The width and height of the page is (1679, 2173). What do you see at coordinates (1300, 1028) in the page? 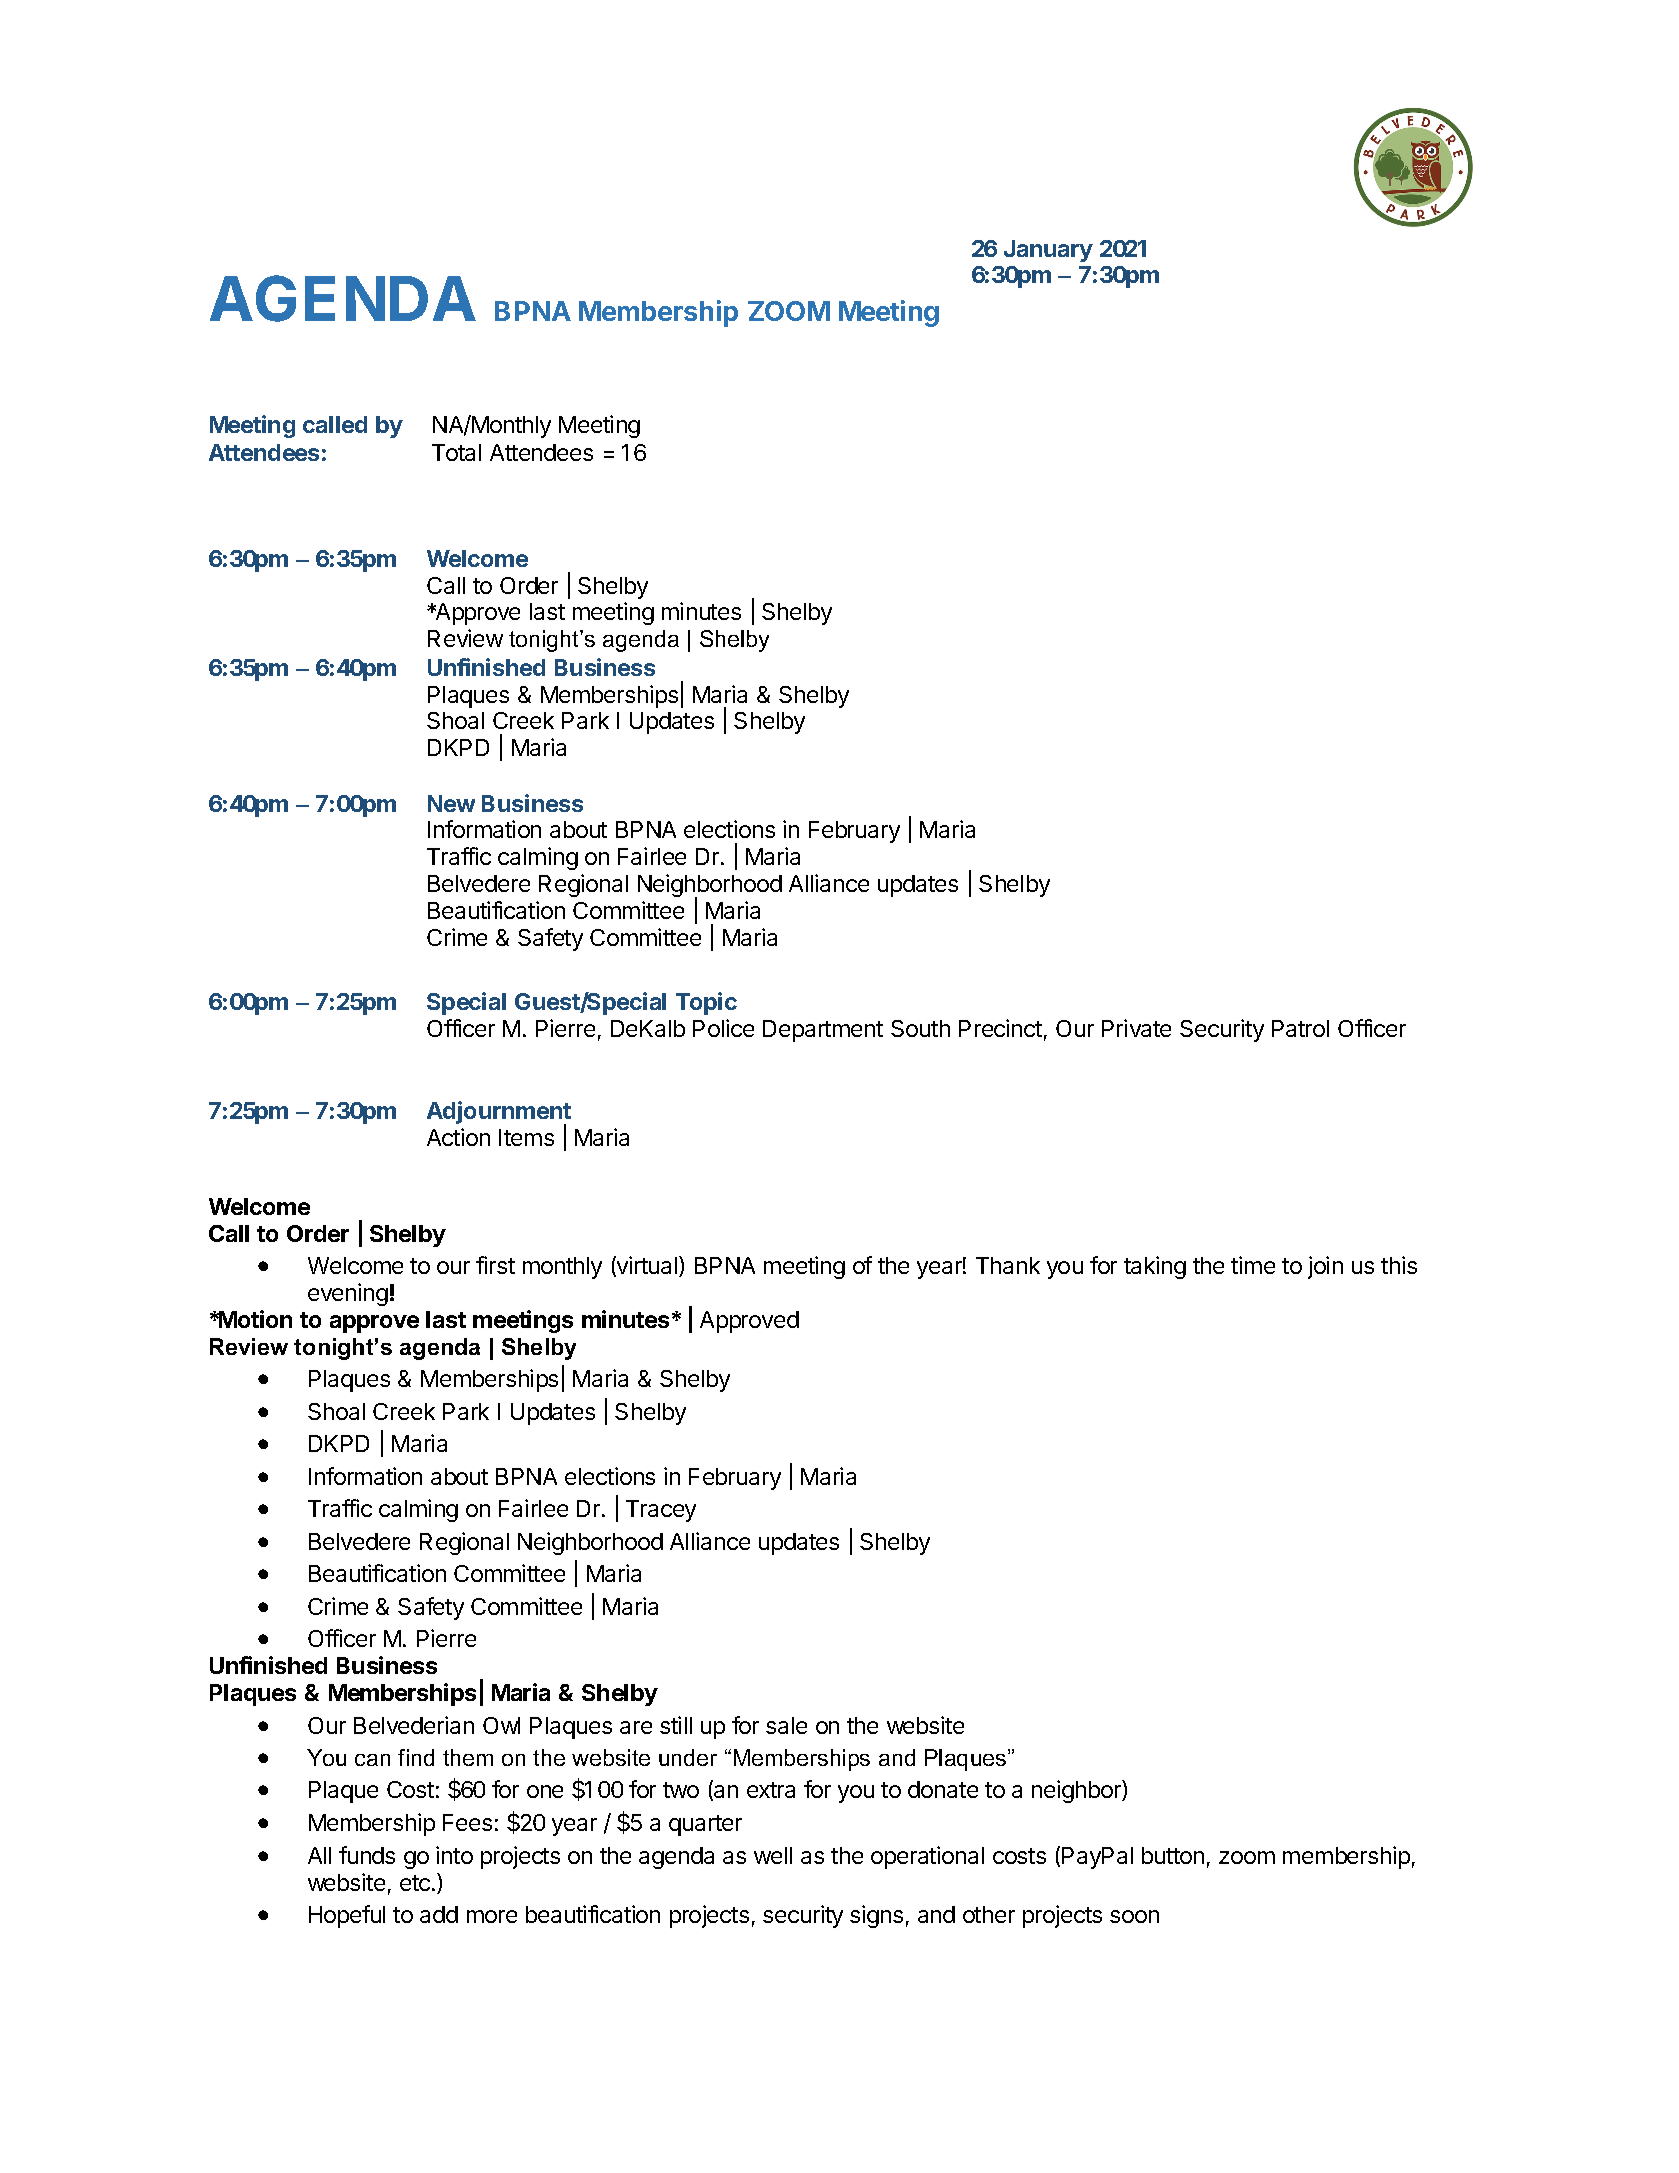
I see `Patrol` at bounding box center [1300, 1028].
